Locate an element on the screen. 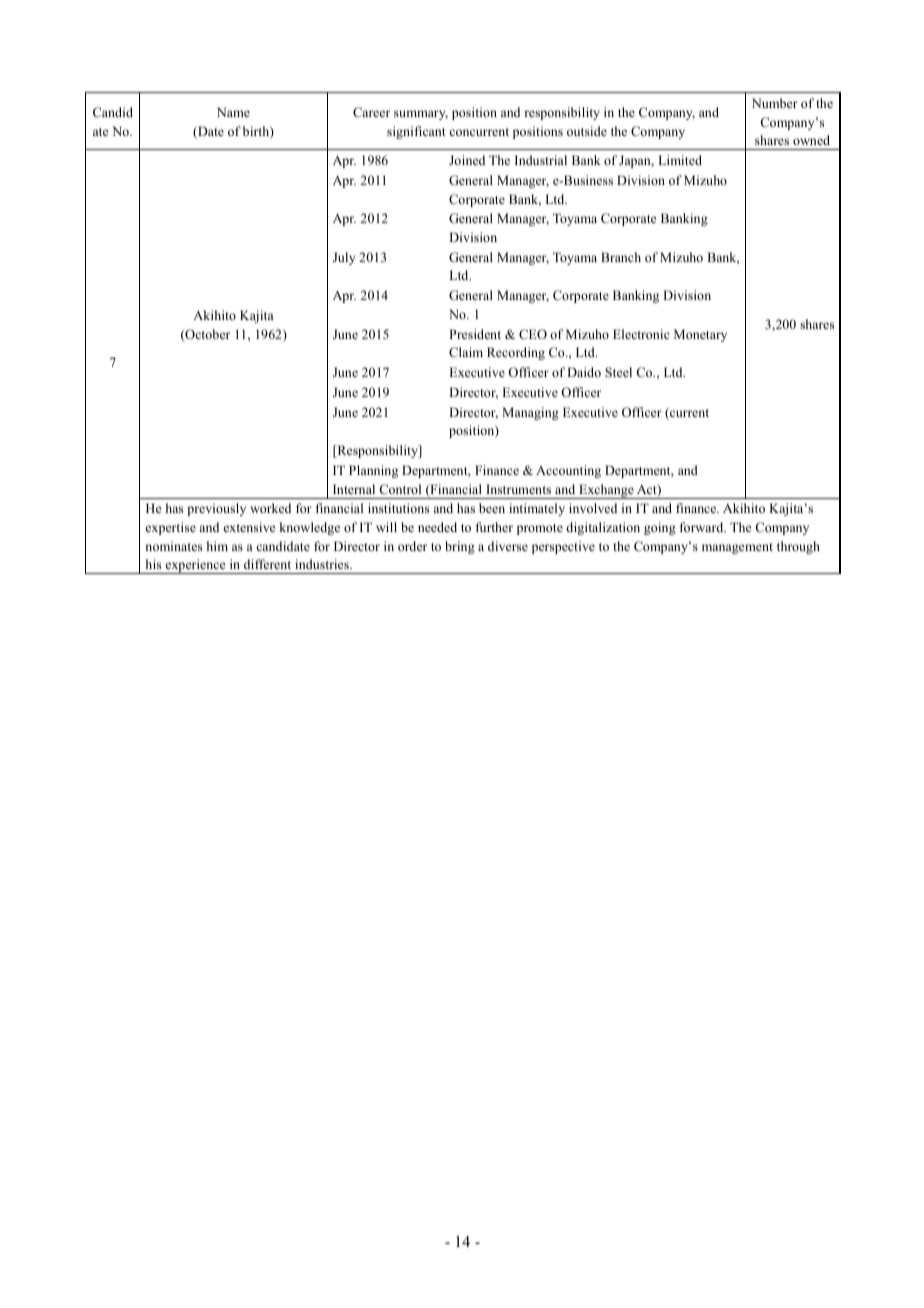 This screenshot has height=1308, width=924. Exchange is located at coordinates (606, 491).
